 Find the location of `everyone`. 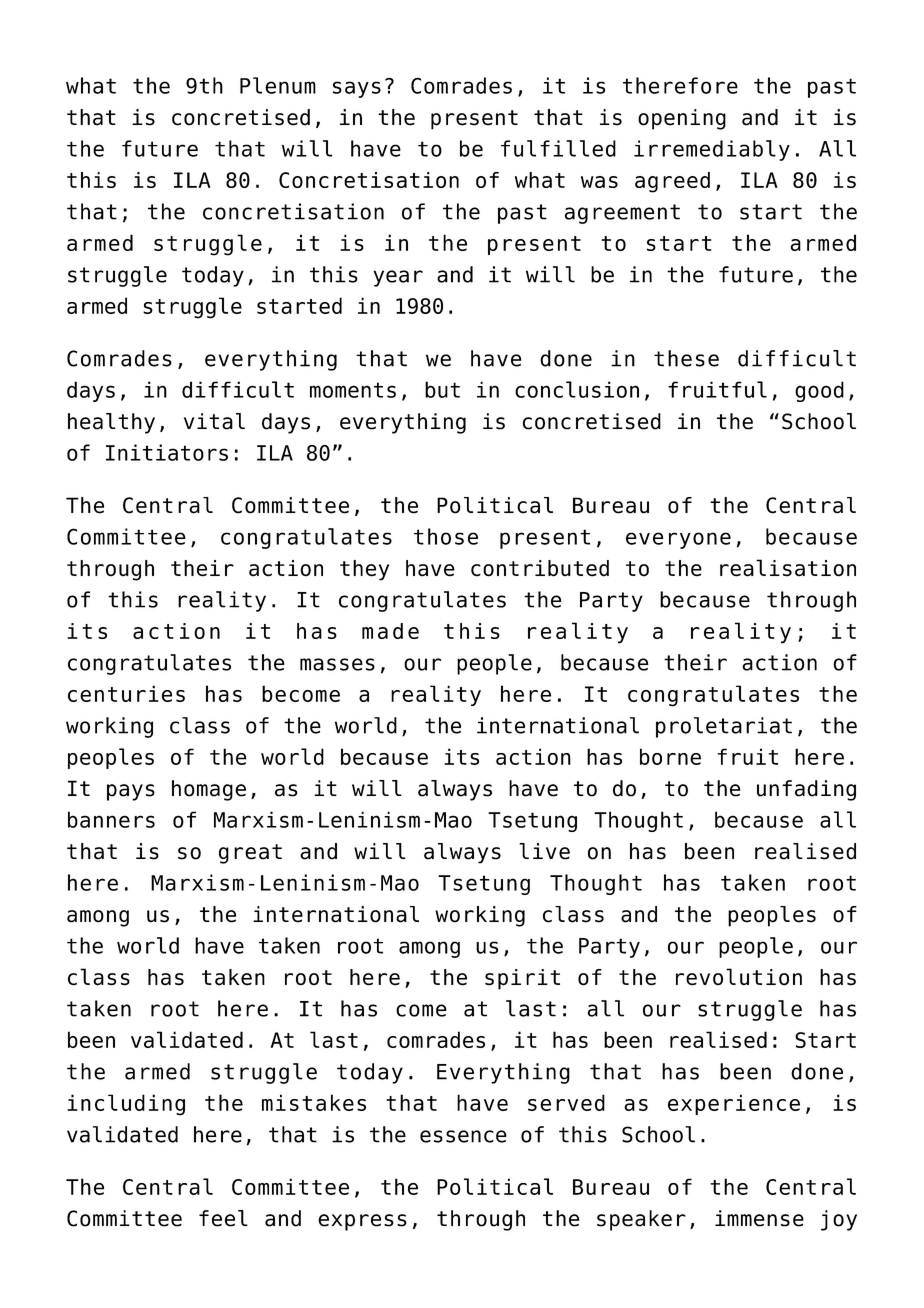

everyone is located at coordinates (678, 540).
